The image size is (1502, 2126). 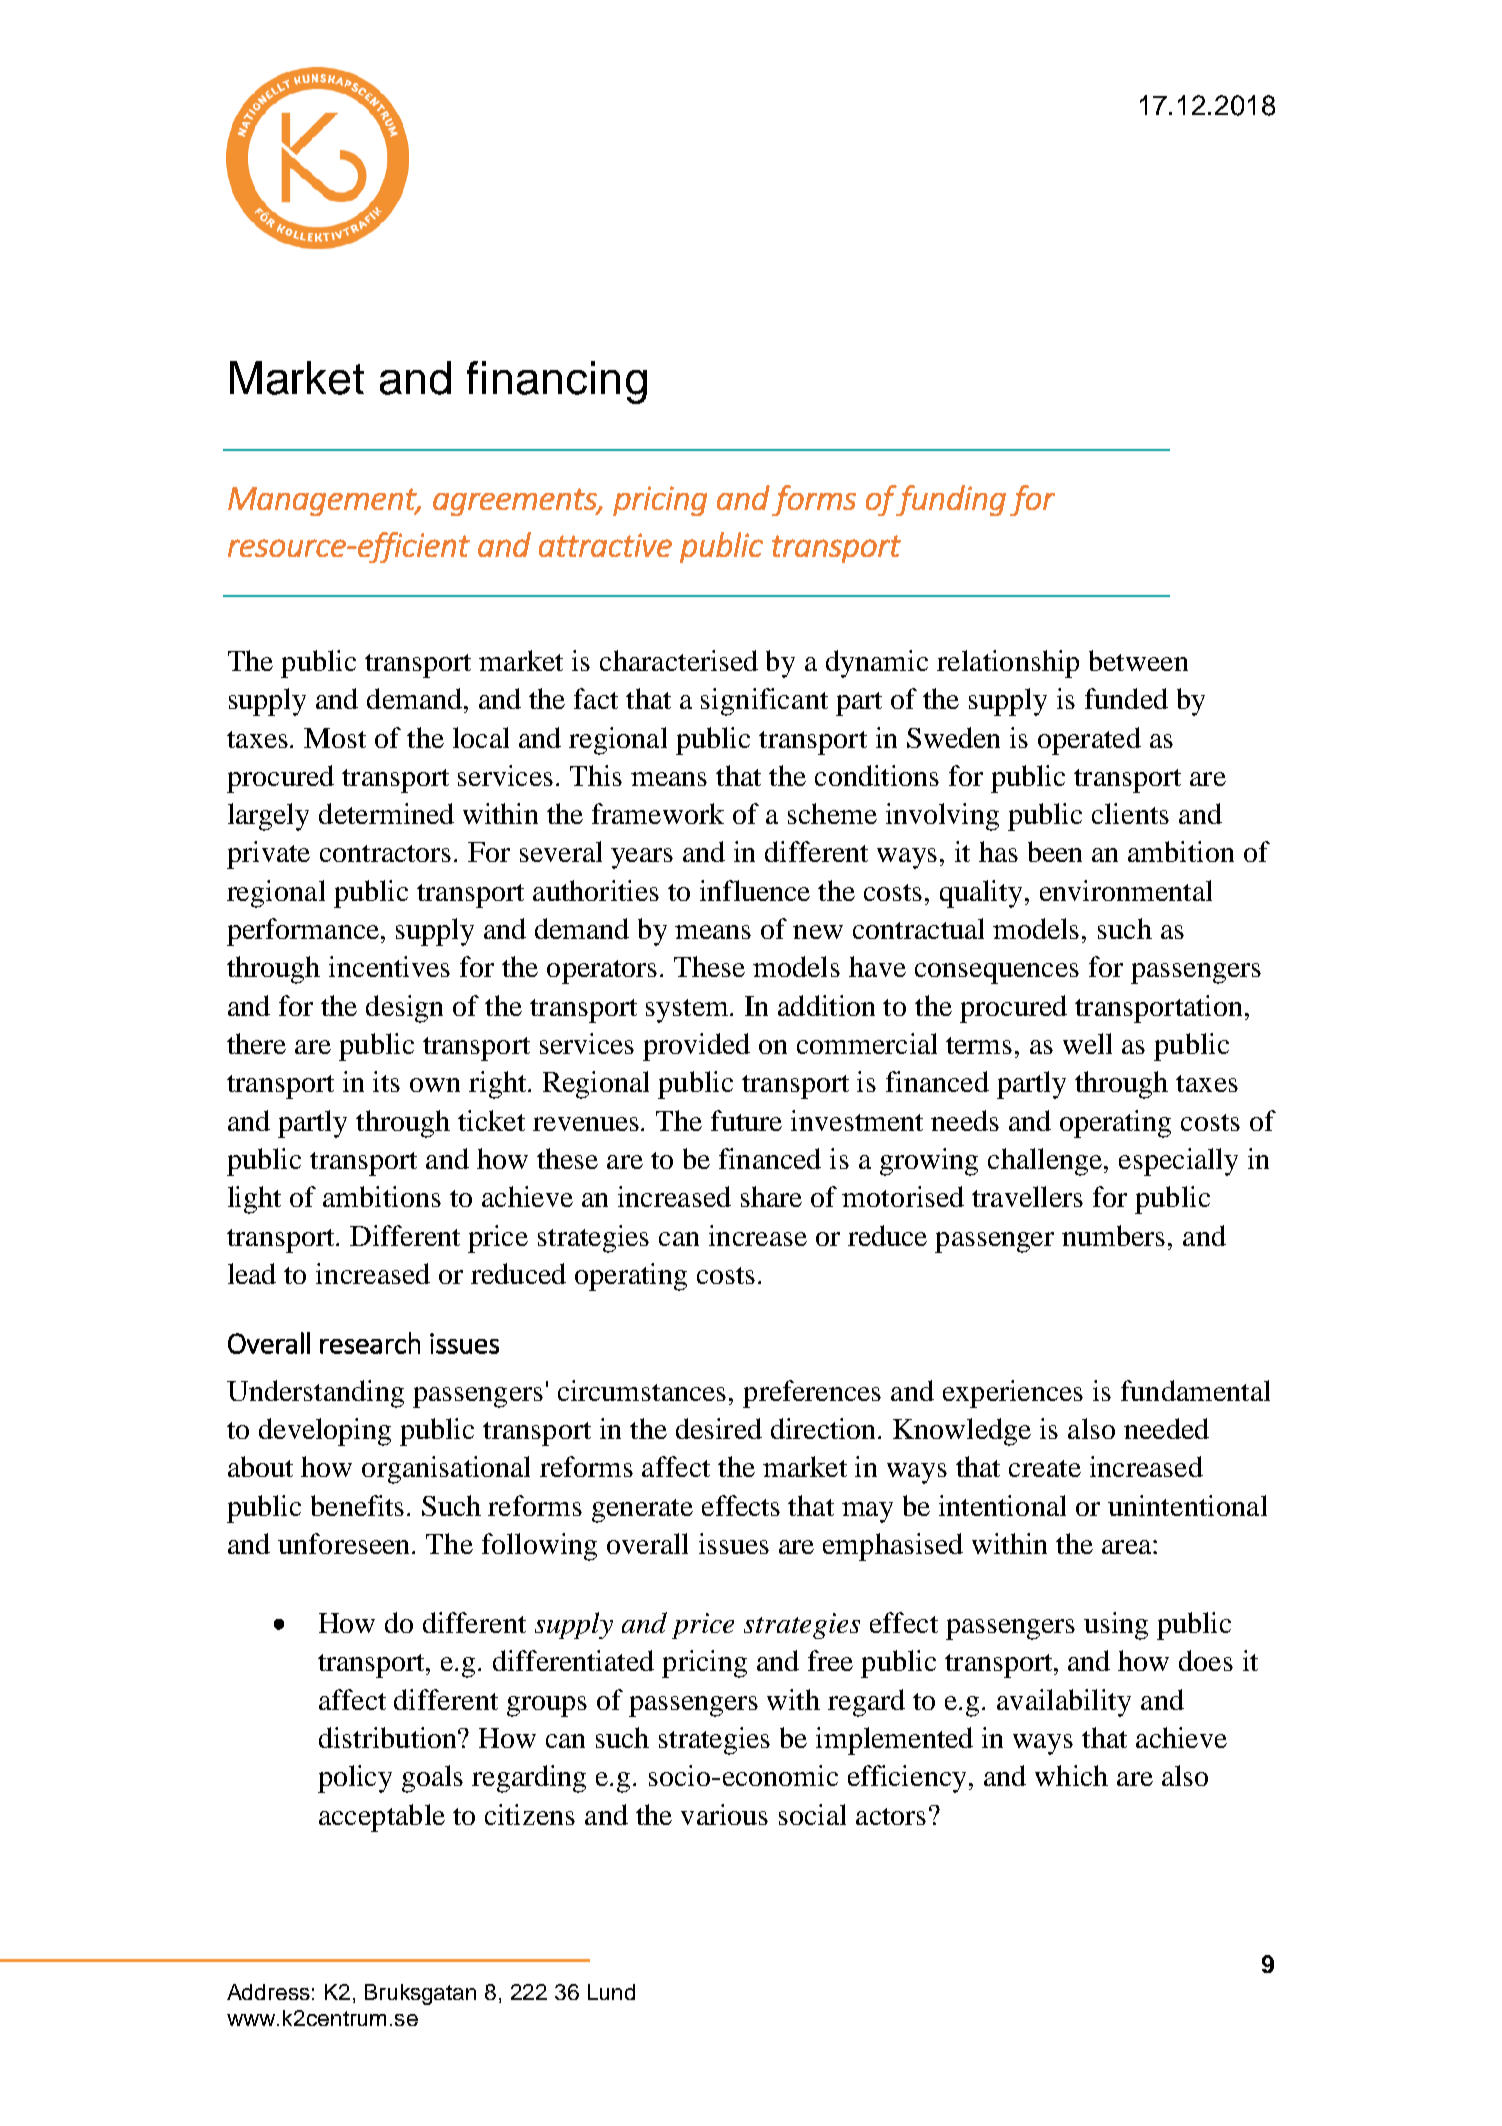 I want to click on Lund, so click(x=611, y=1992).
